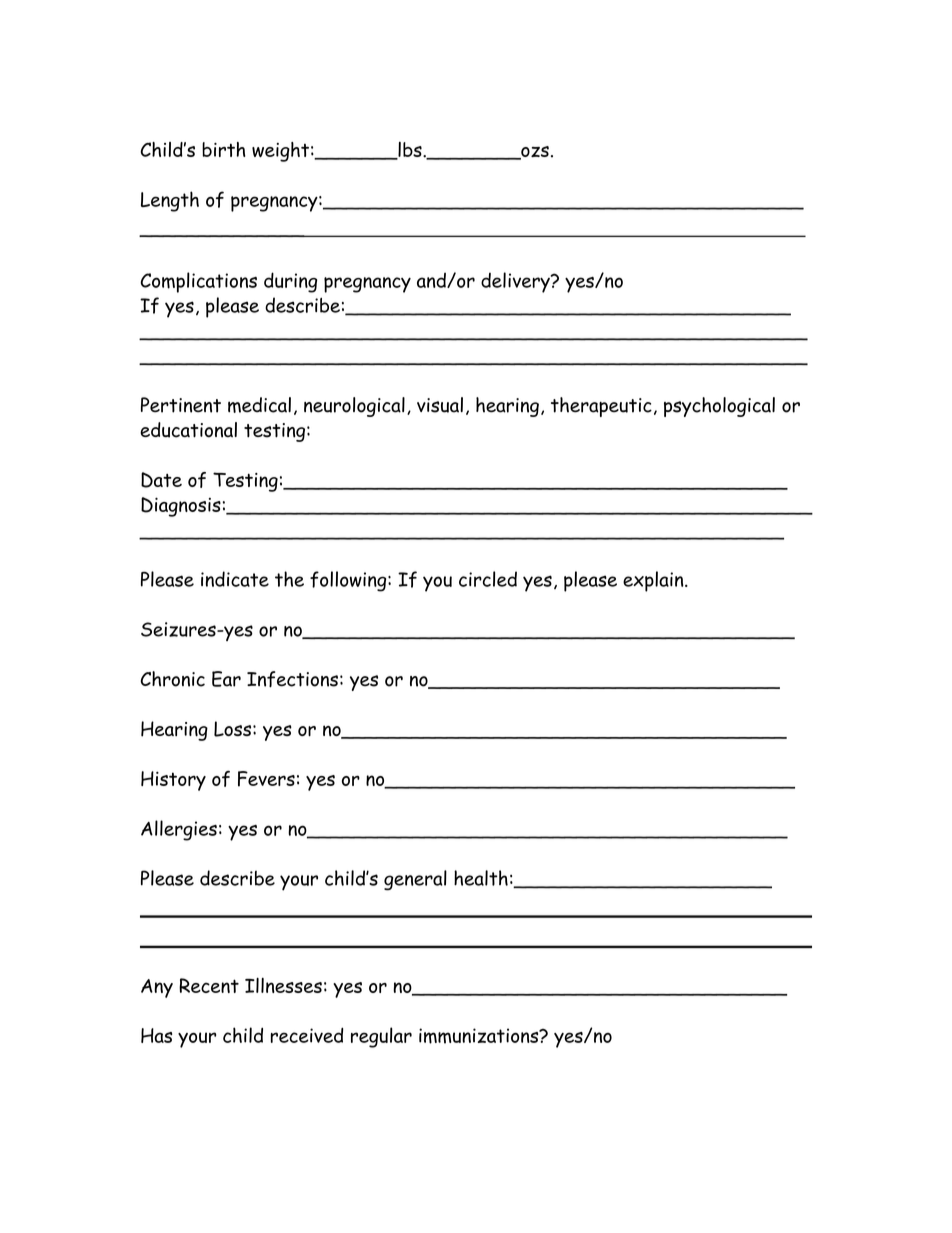 Image resolution: width=952 pixels, height=1233 pixels. I want to click on immunizations, so click(480, 1036).
